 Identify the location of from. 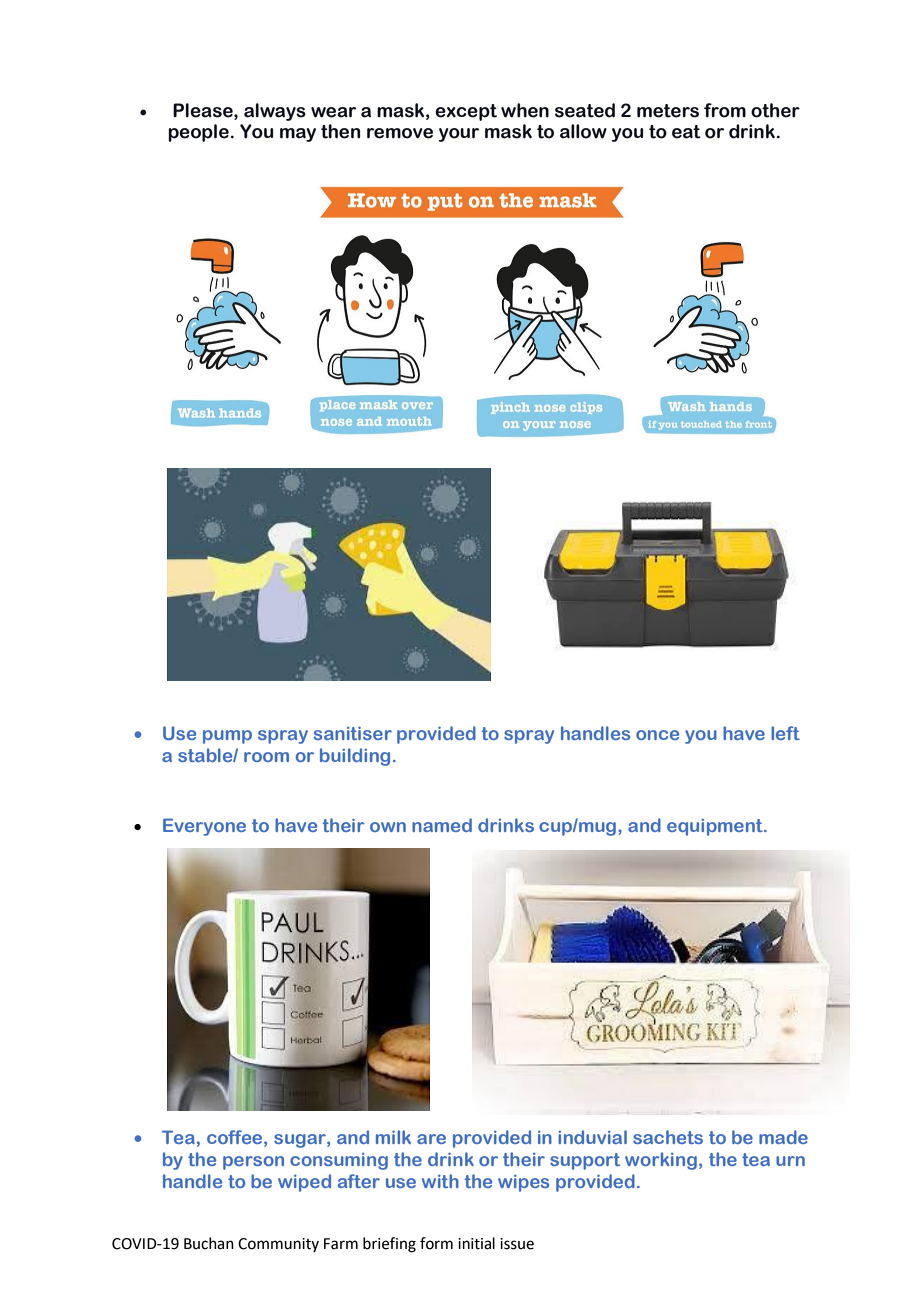
(725, 110).
